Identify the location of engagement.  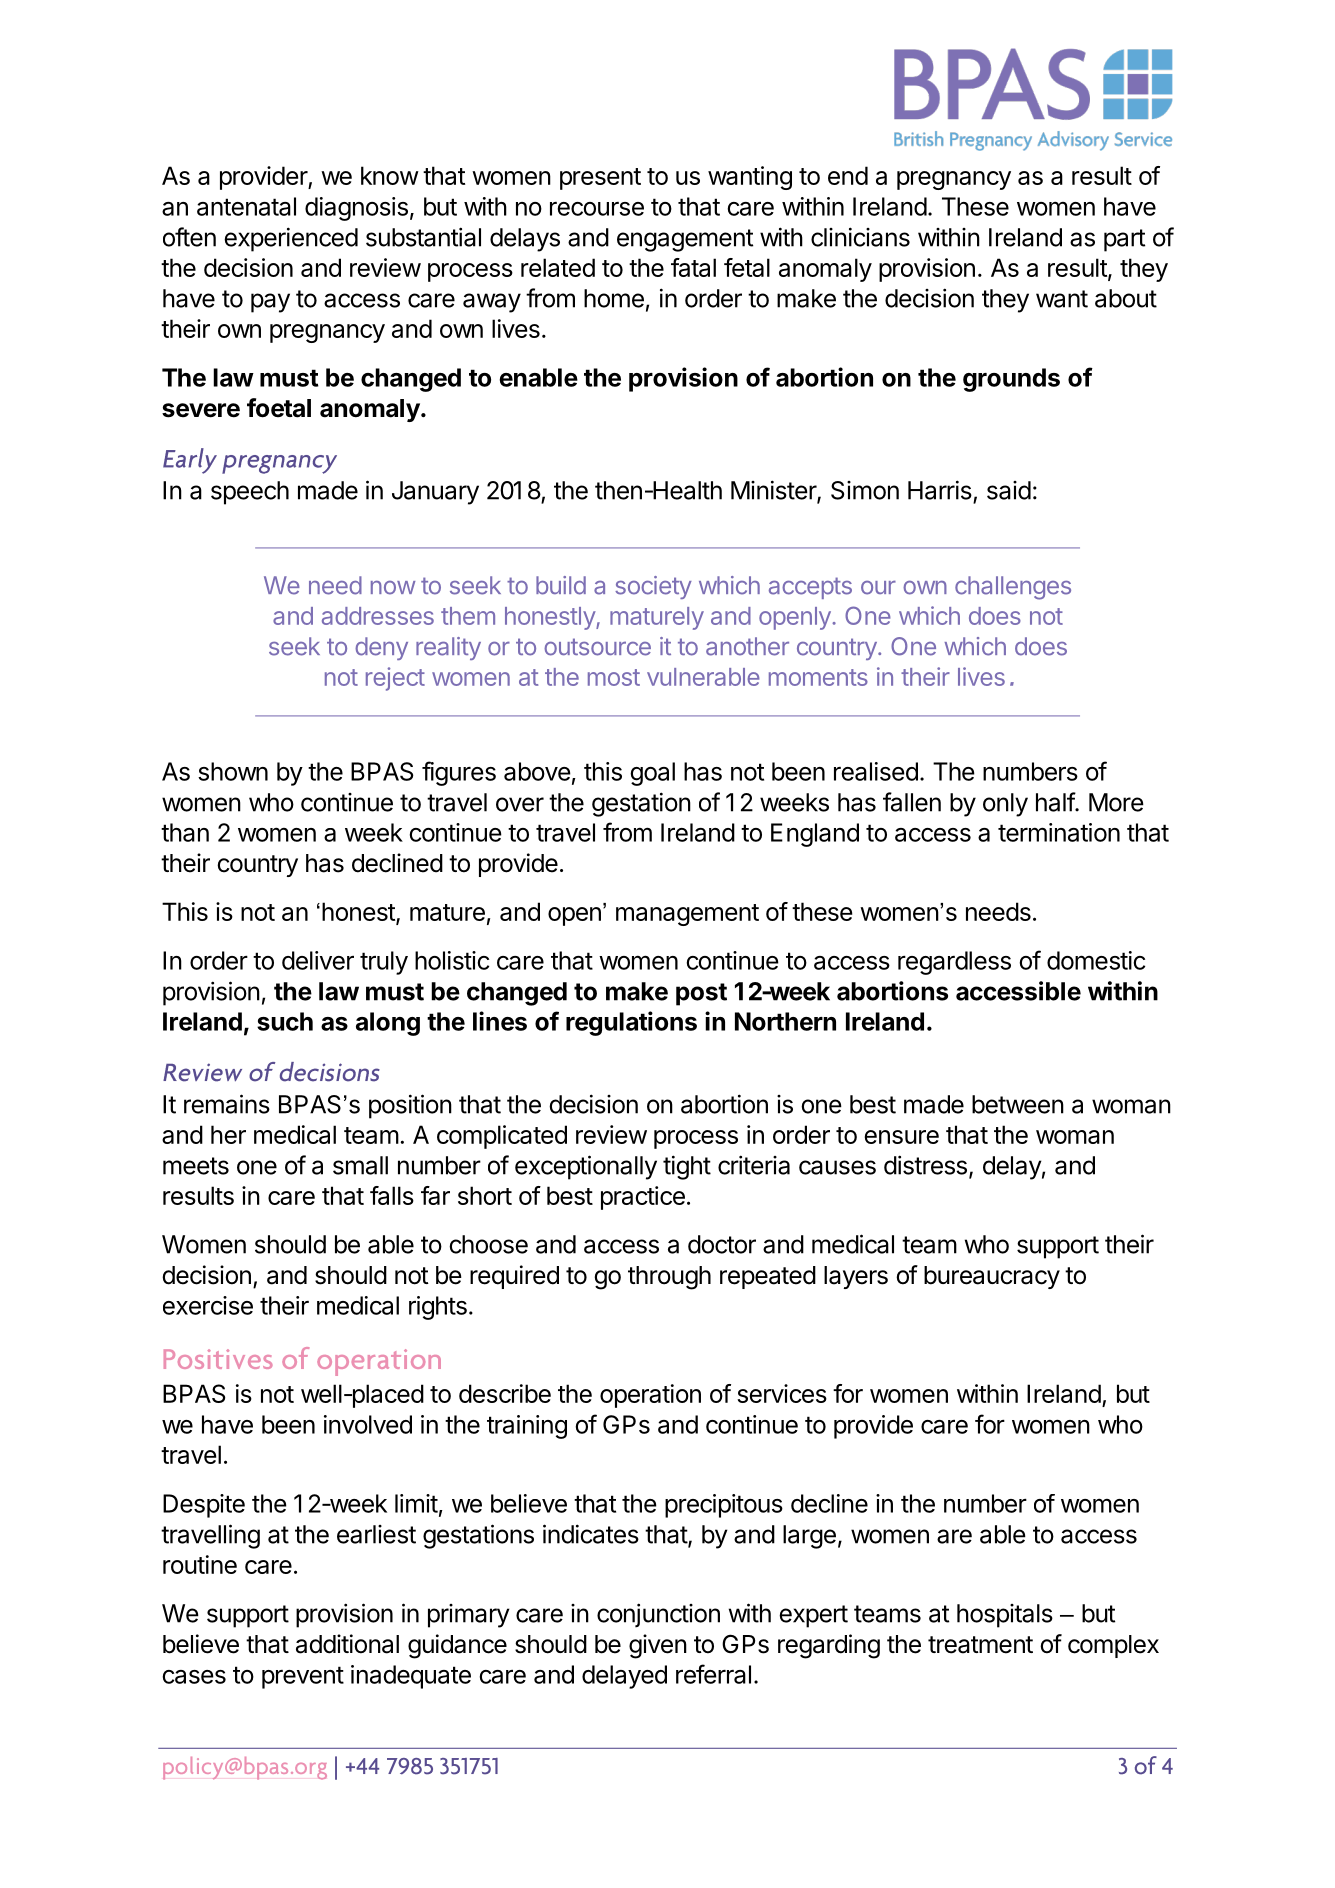
(685, 240).
